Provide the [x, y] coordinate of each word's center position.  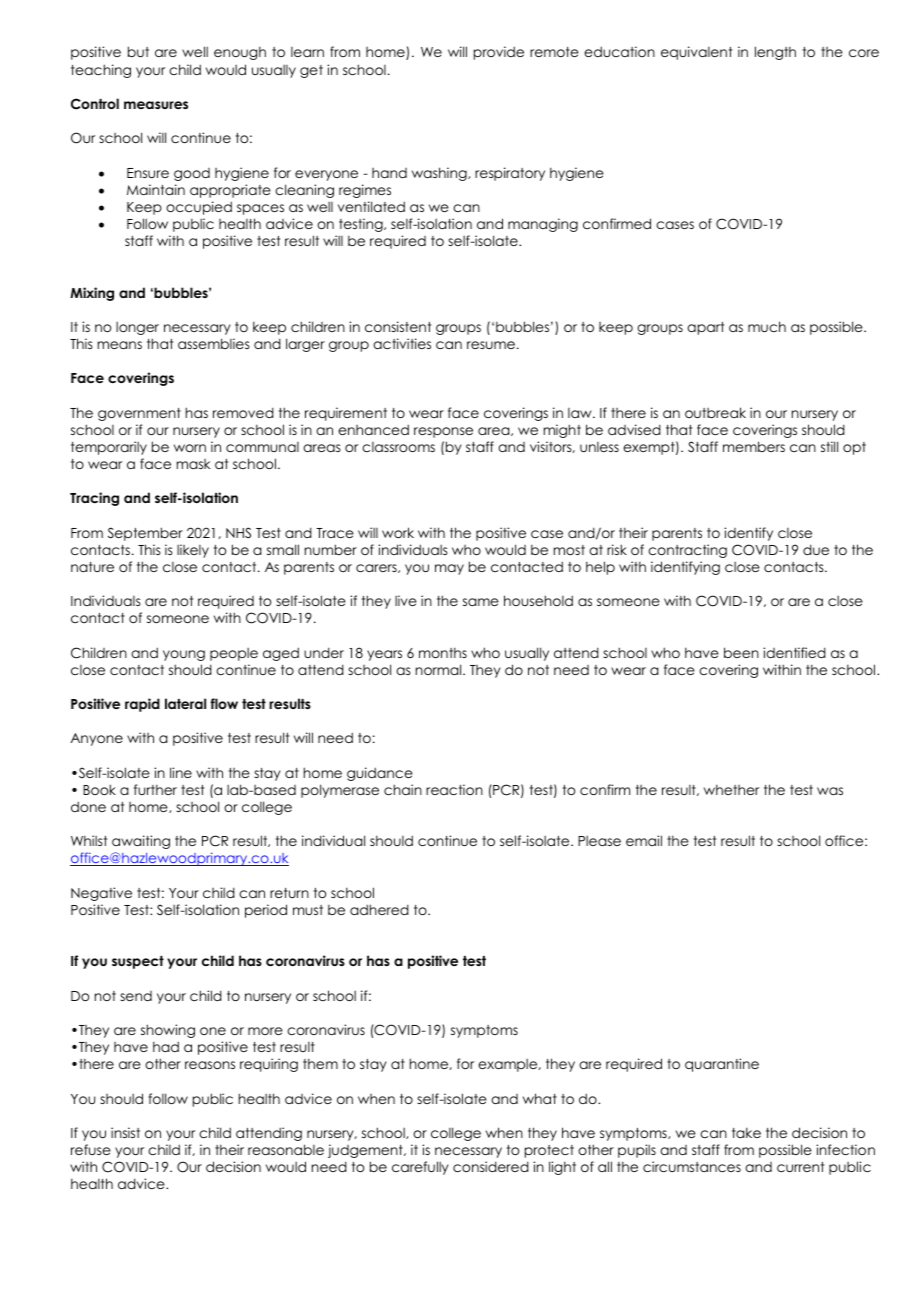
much [767, 326]
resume [491, 345]
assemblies [214, 343]
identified [794, 652]
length [775, 53]
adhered [379, 909]
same [481, 602]
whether [731, 789]
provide [499, 53]
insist [125, 1132]
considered [491, 1166]
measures [156, 105]
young [184, 655]
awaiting [141, 842]
